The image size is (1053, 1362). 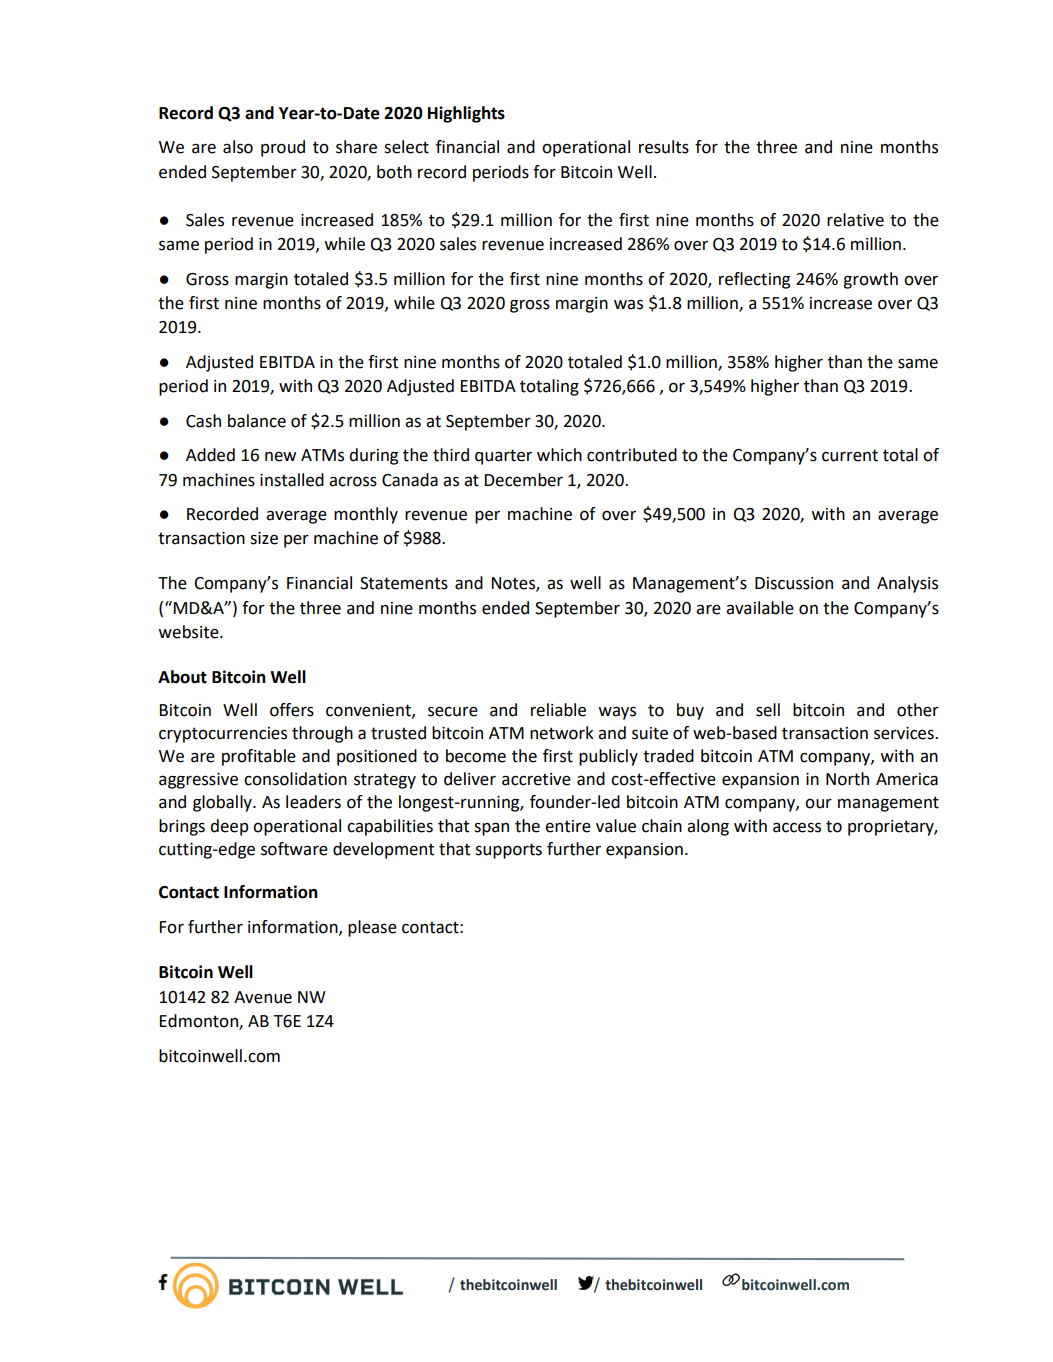 What do you see at coordinates (264, 538) in the screenshot?
I see `size` at bounding box center [264, 538].
